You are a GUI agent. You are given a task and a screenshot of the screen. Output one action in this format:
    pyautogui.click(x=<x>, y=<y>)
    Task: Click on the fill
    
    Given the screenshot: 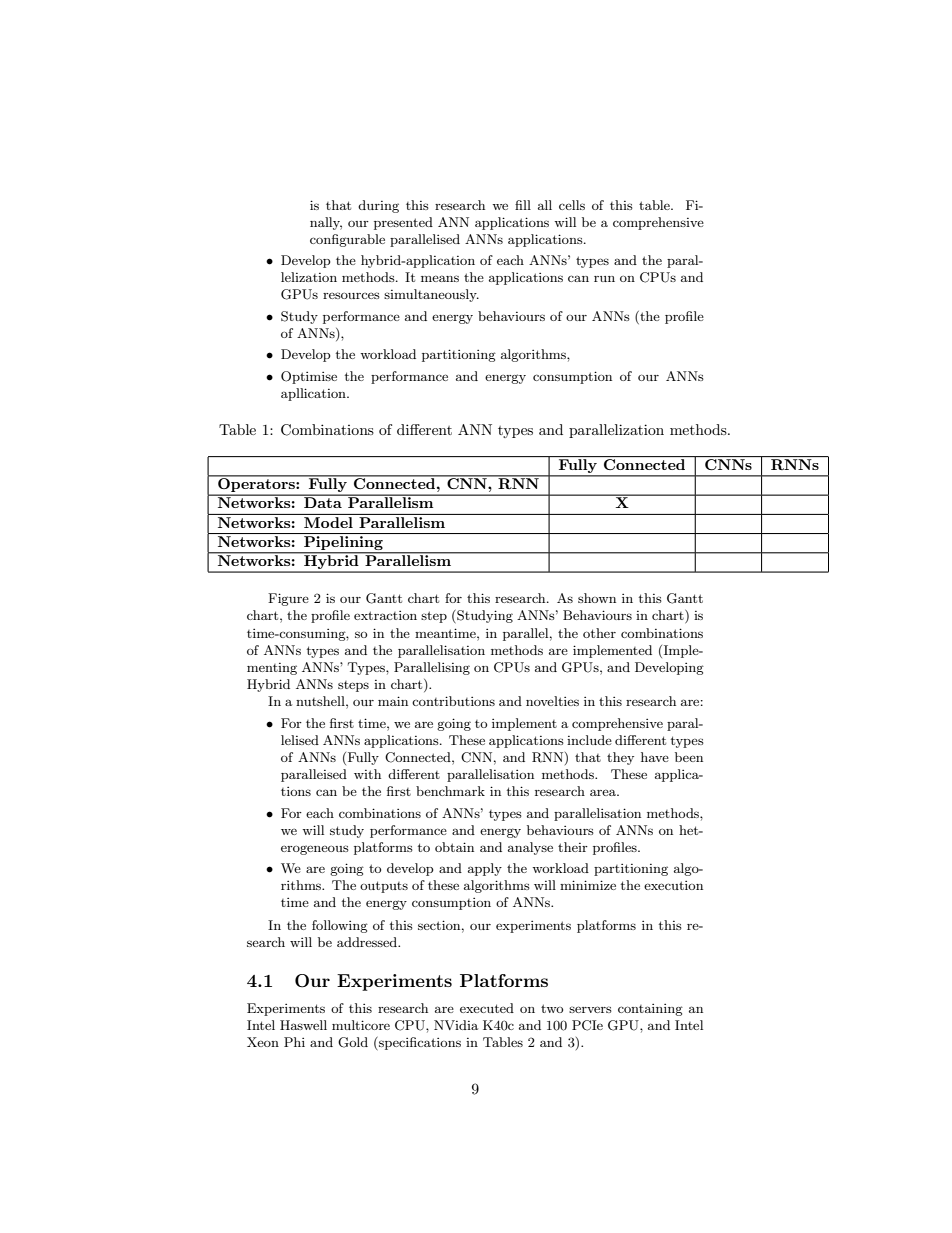 What is the action you would take?
    pyautogui.click(x=523, y=205)
